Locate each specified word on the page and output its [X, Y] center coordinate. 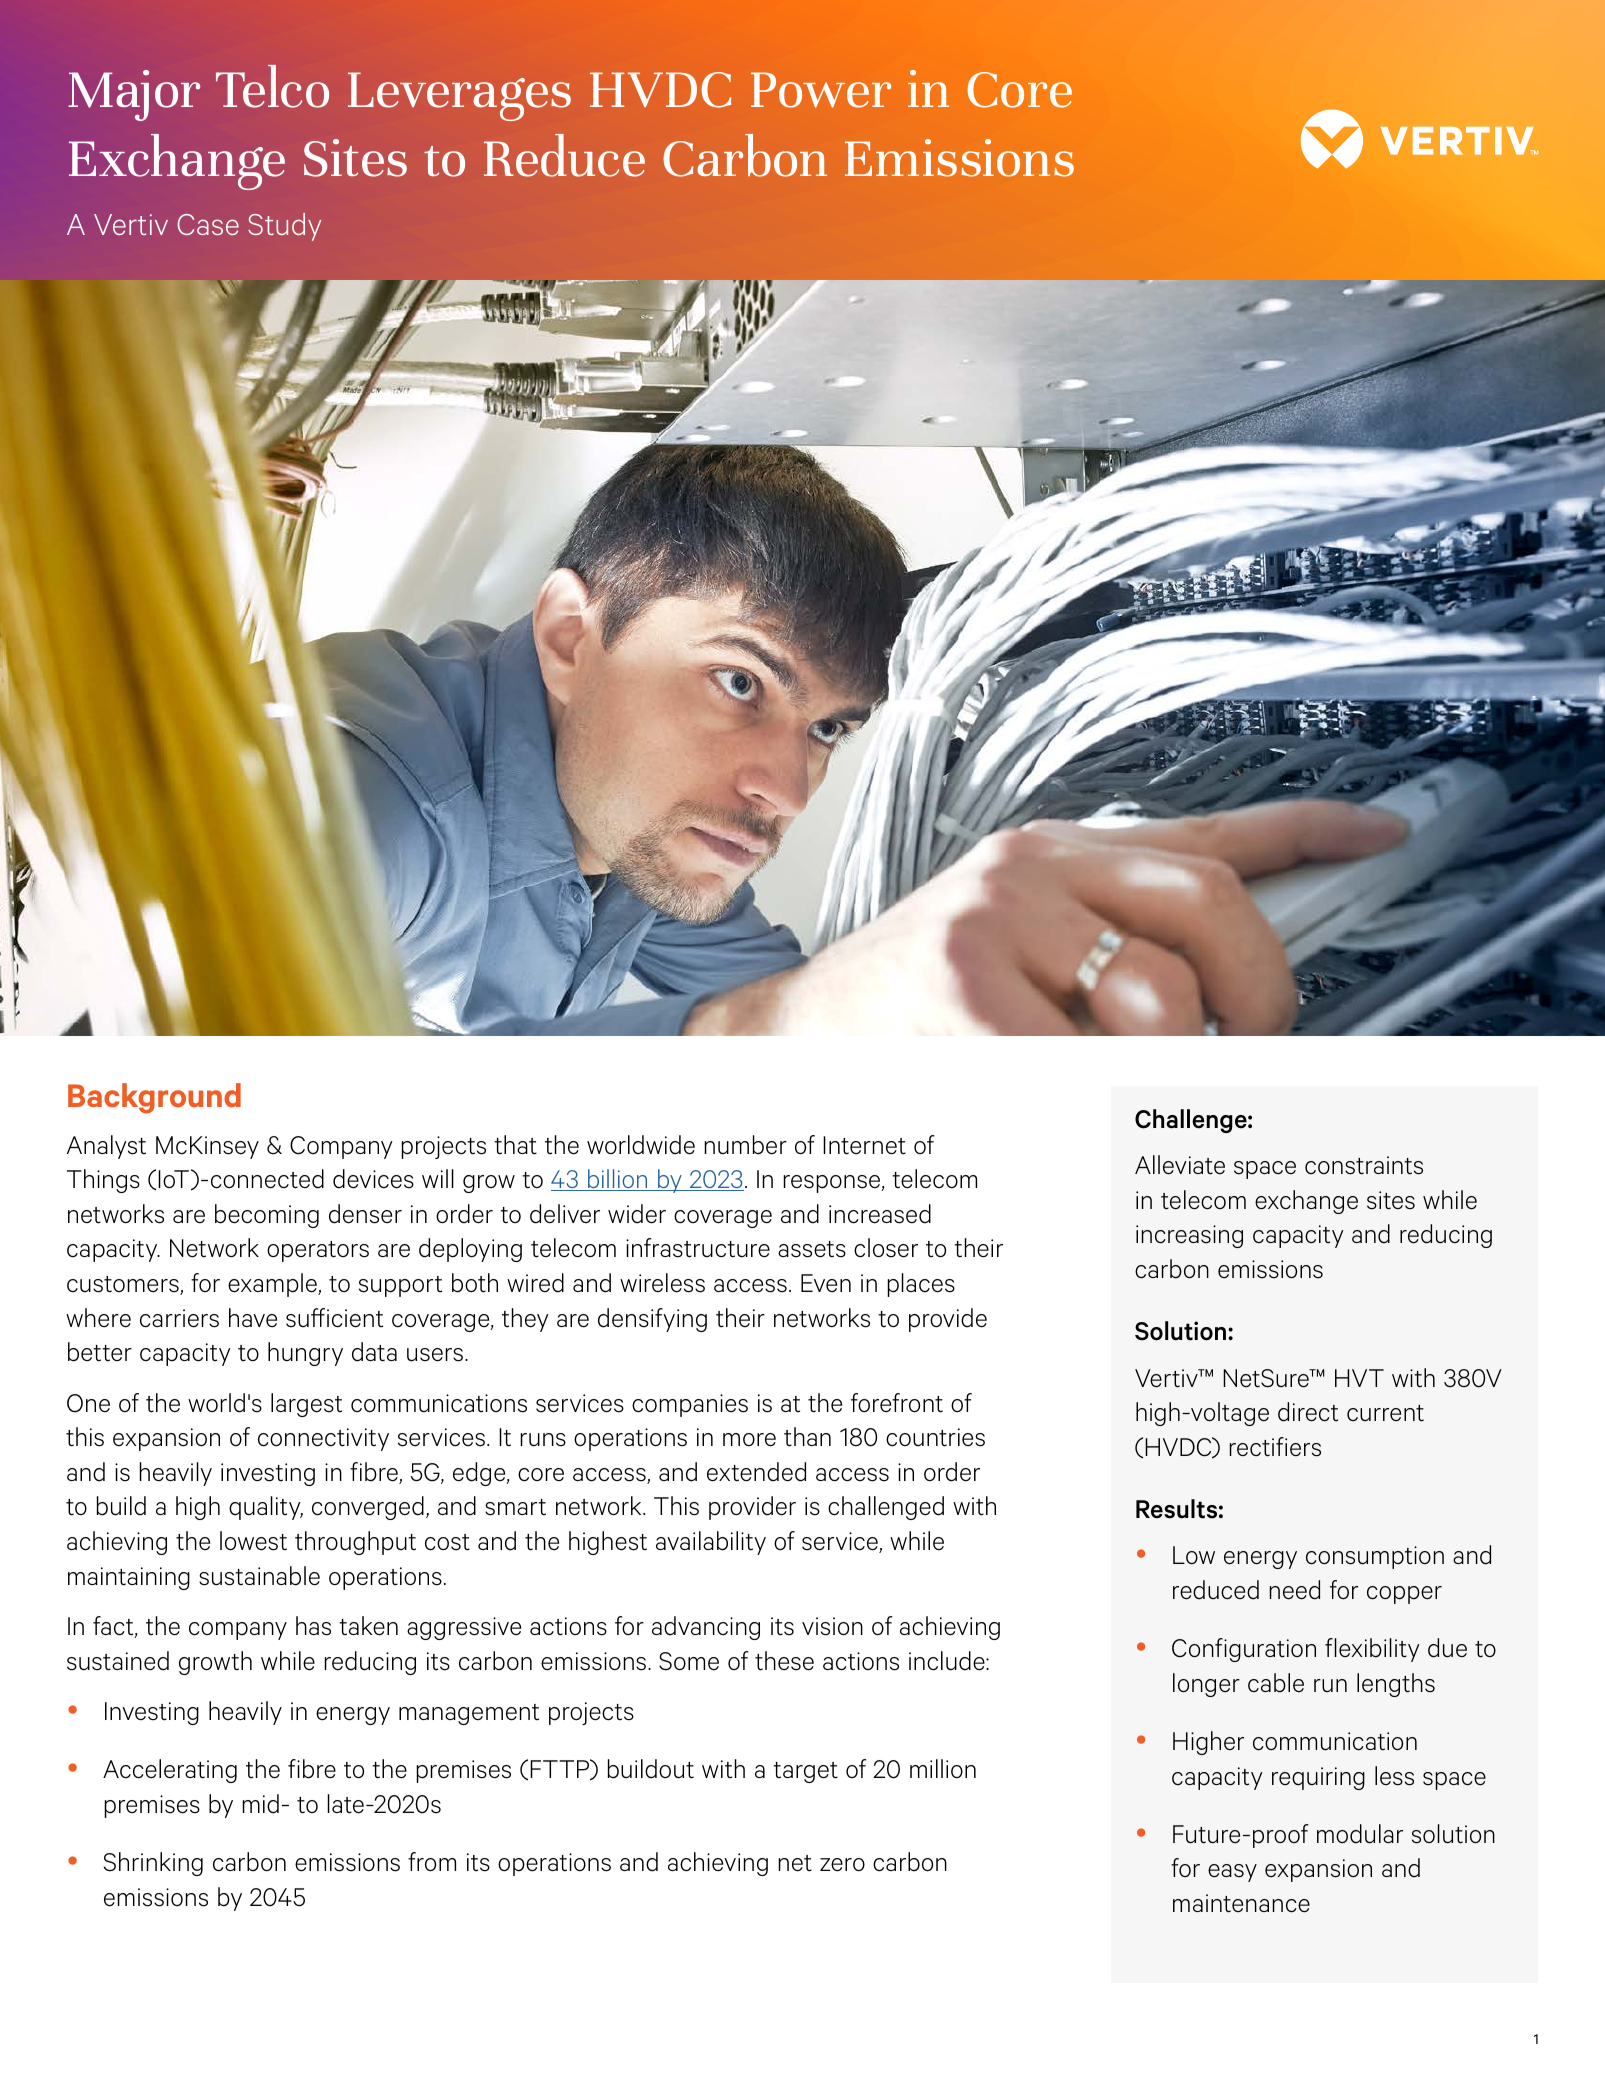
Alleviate [1180, 1165]
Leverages [459, 96]
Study [285, 227]
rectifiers [1275, 1447]
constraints [1364, 1165]
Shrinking [153, 1864]
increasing [1189, 1236]
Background [154, 1098]
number [745, 1145]
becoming [267, 1216]
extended [756, 1472]
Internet [864, 1145]
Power [821, 90]
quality [266, 1508]
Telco [272, 86]
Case [208, 224]
